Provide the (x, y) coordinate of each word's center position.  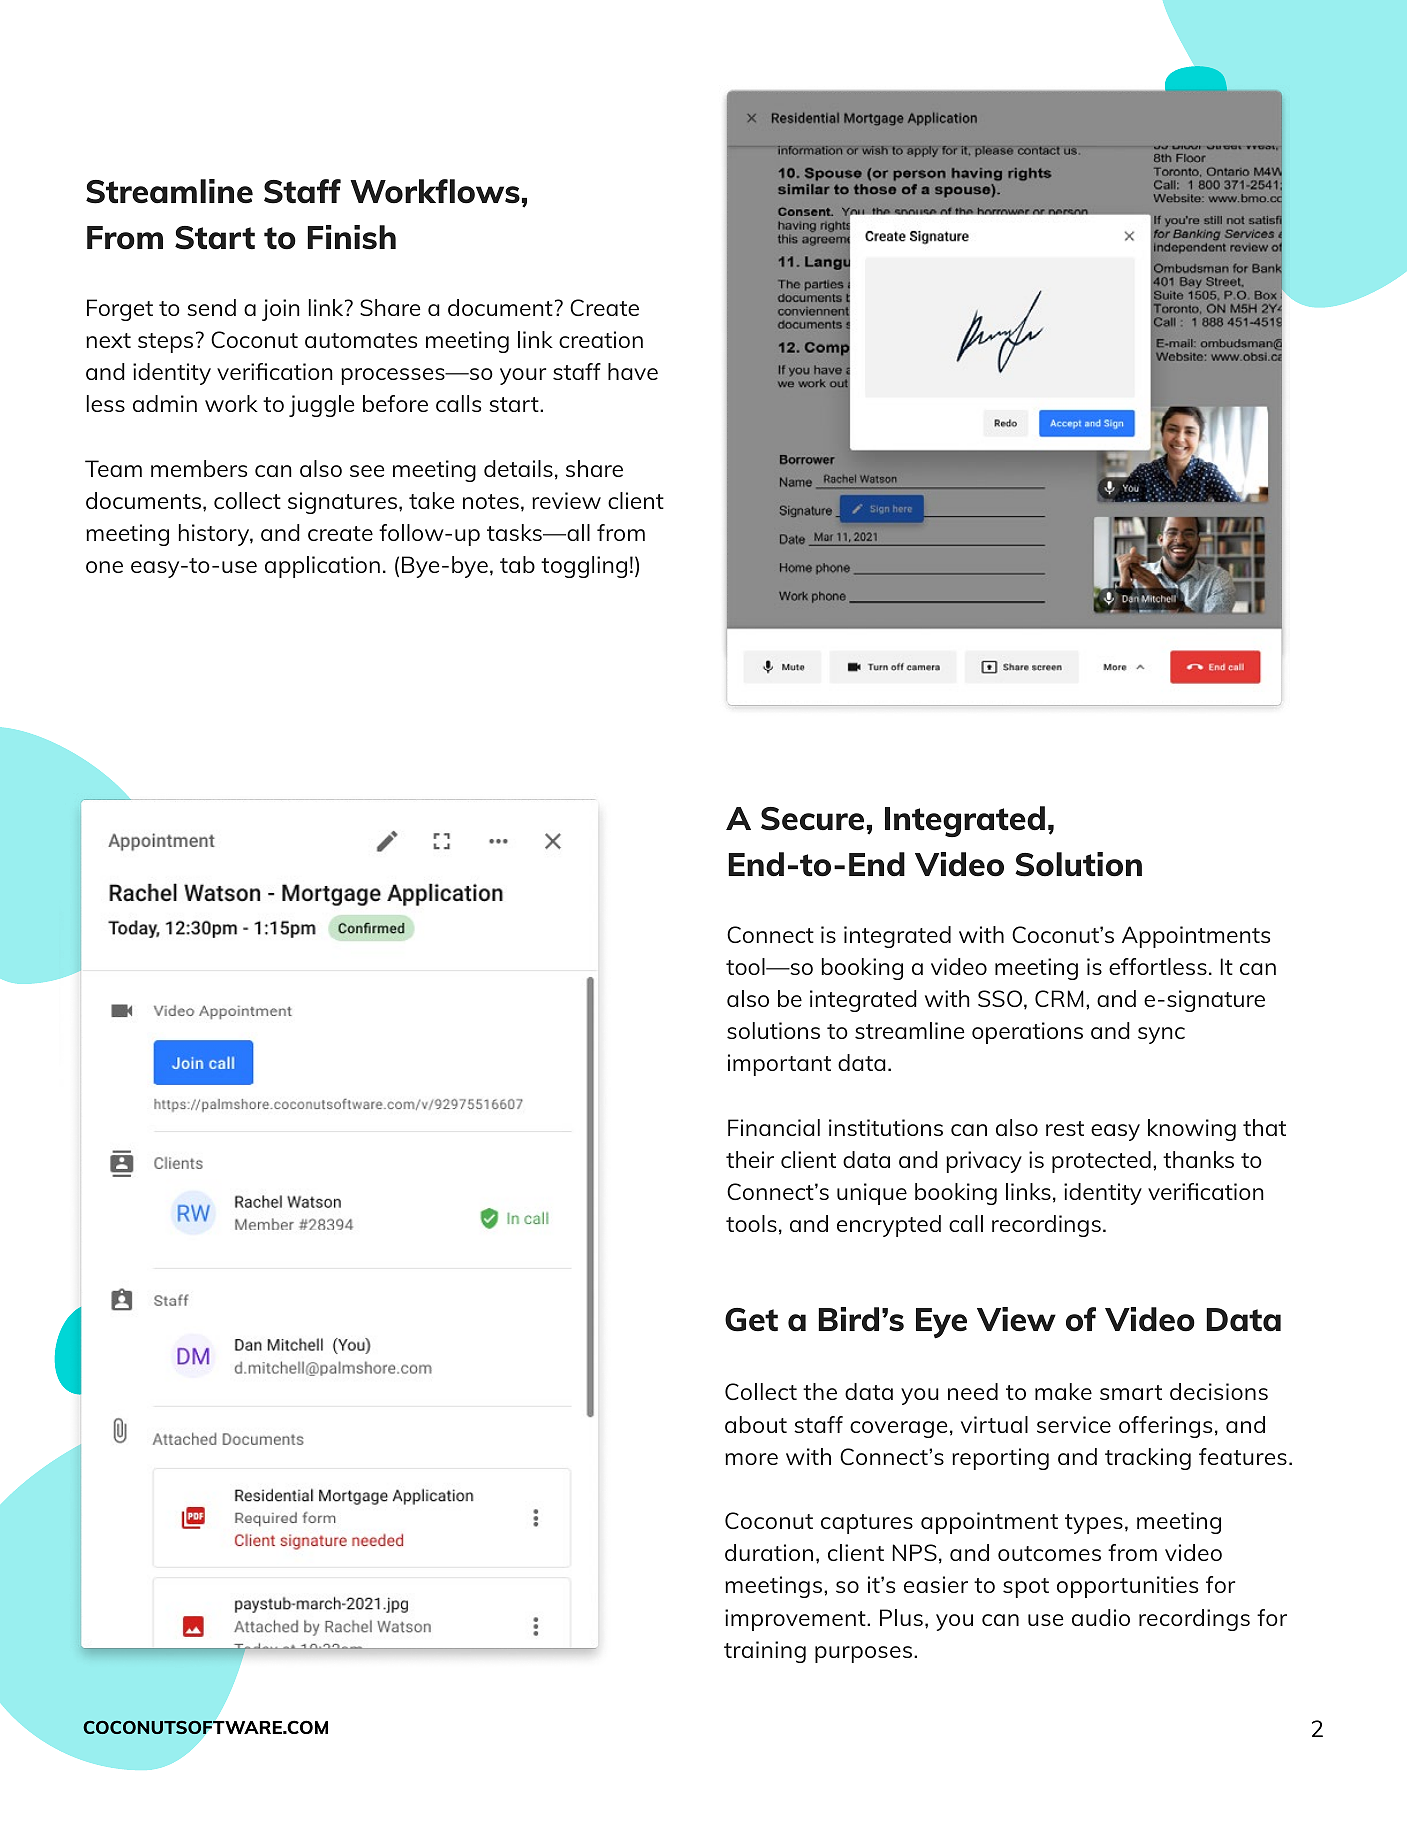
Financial (774, 1127)
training (765, 1652)
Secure (812, 819)
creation (601, 339)
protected (1101, 1162)
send (211, 307)
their (750, 1159)
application (322, 567)
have (633, 371)
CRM (1059, 998)
